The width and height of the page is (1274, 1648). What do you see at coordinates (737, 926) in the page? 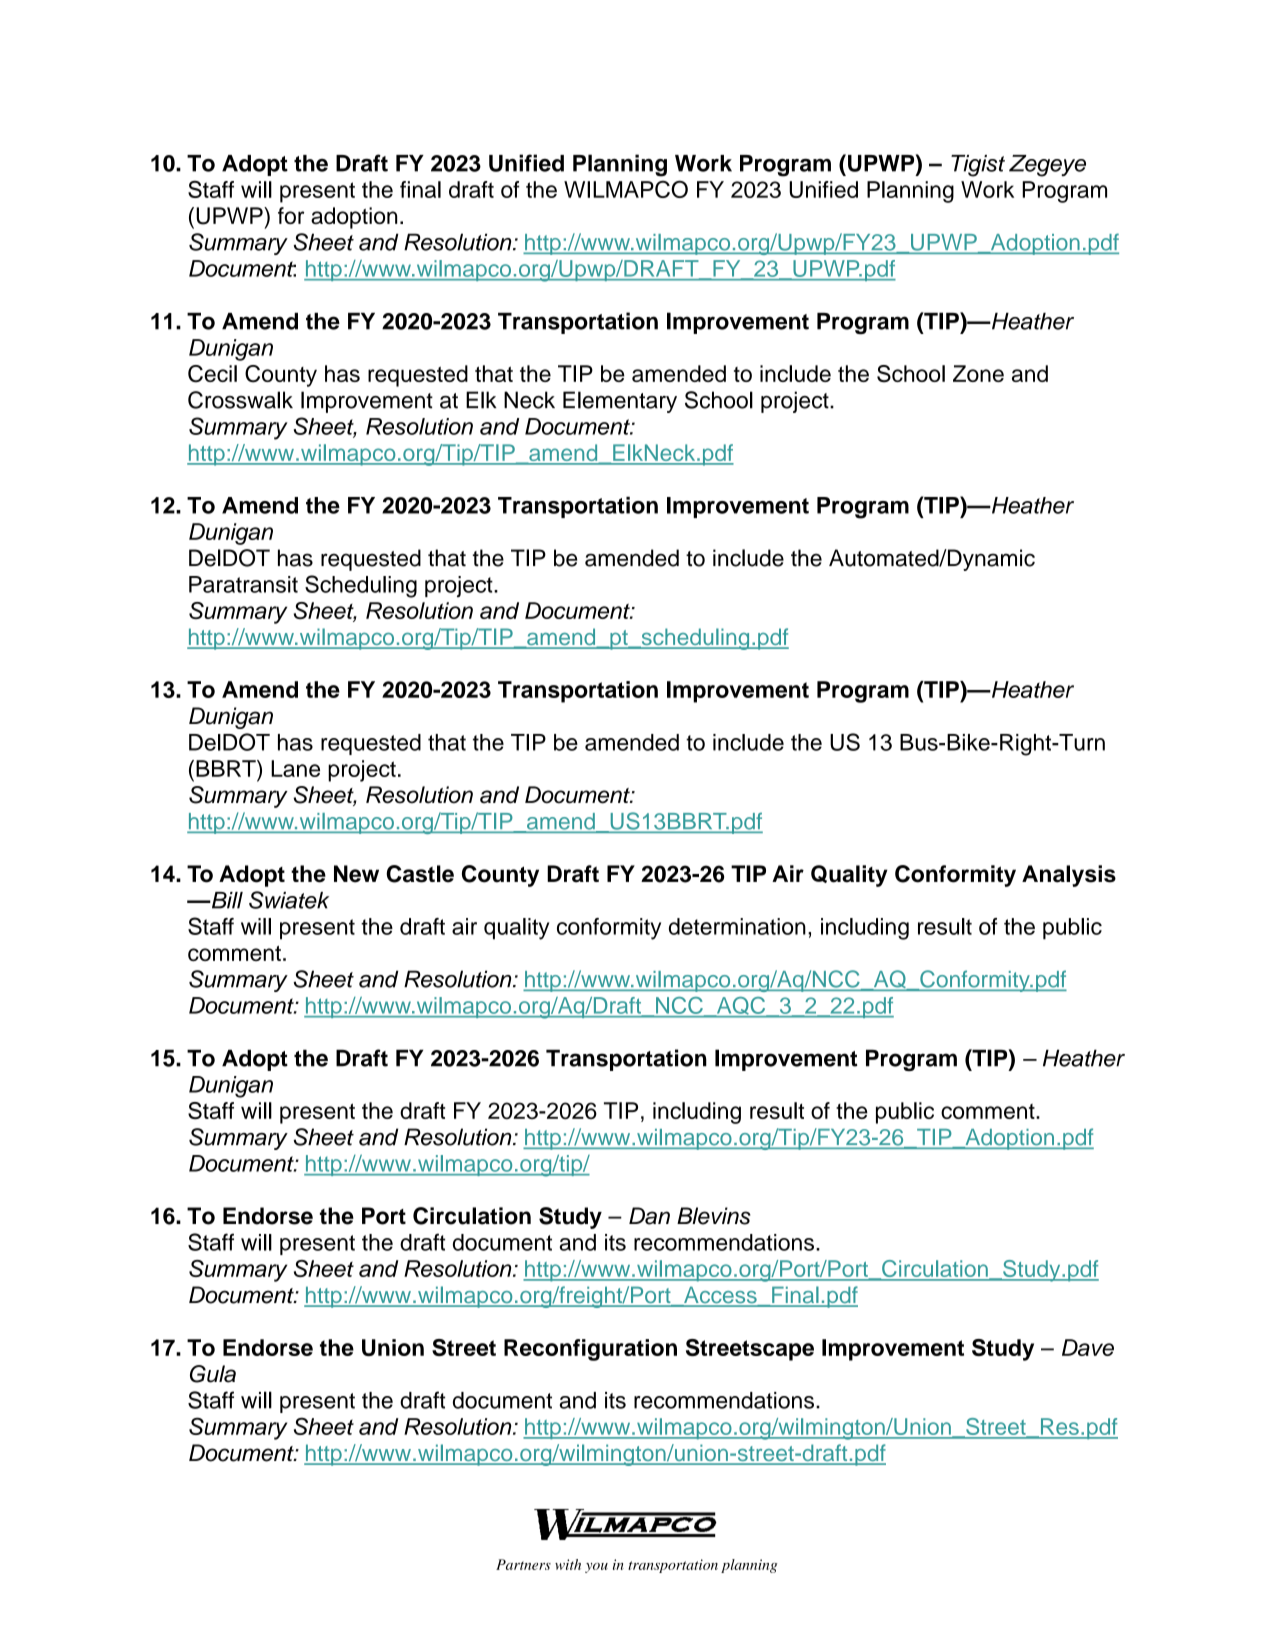
I see `determination` at bounding box center [737, 926].
